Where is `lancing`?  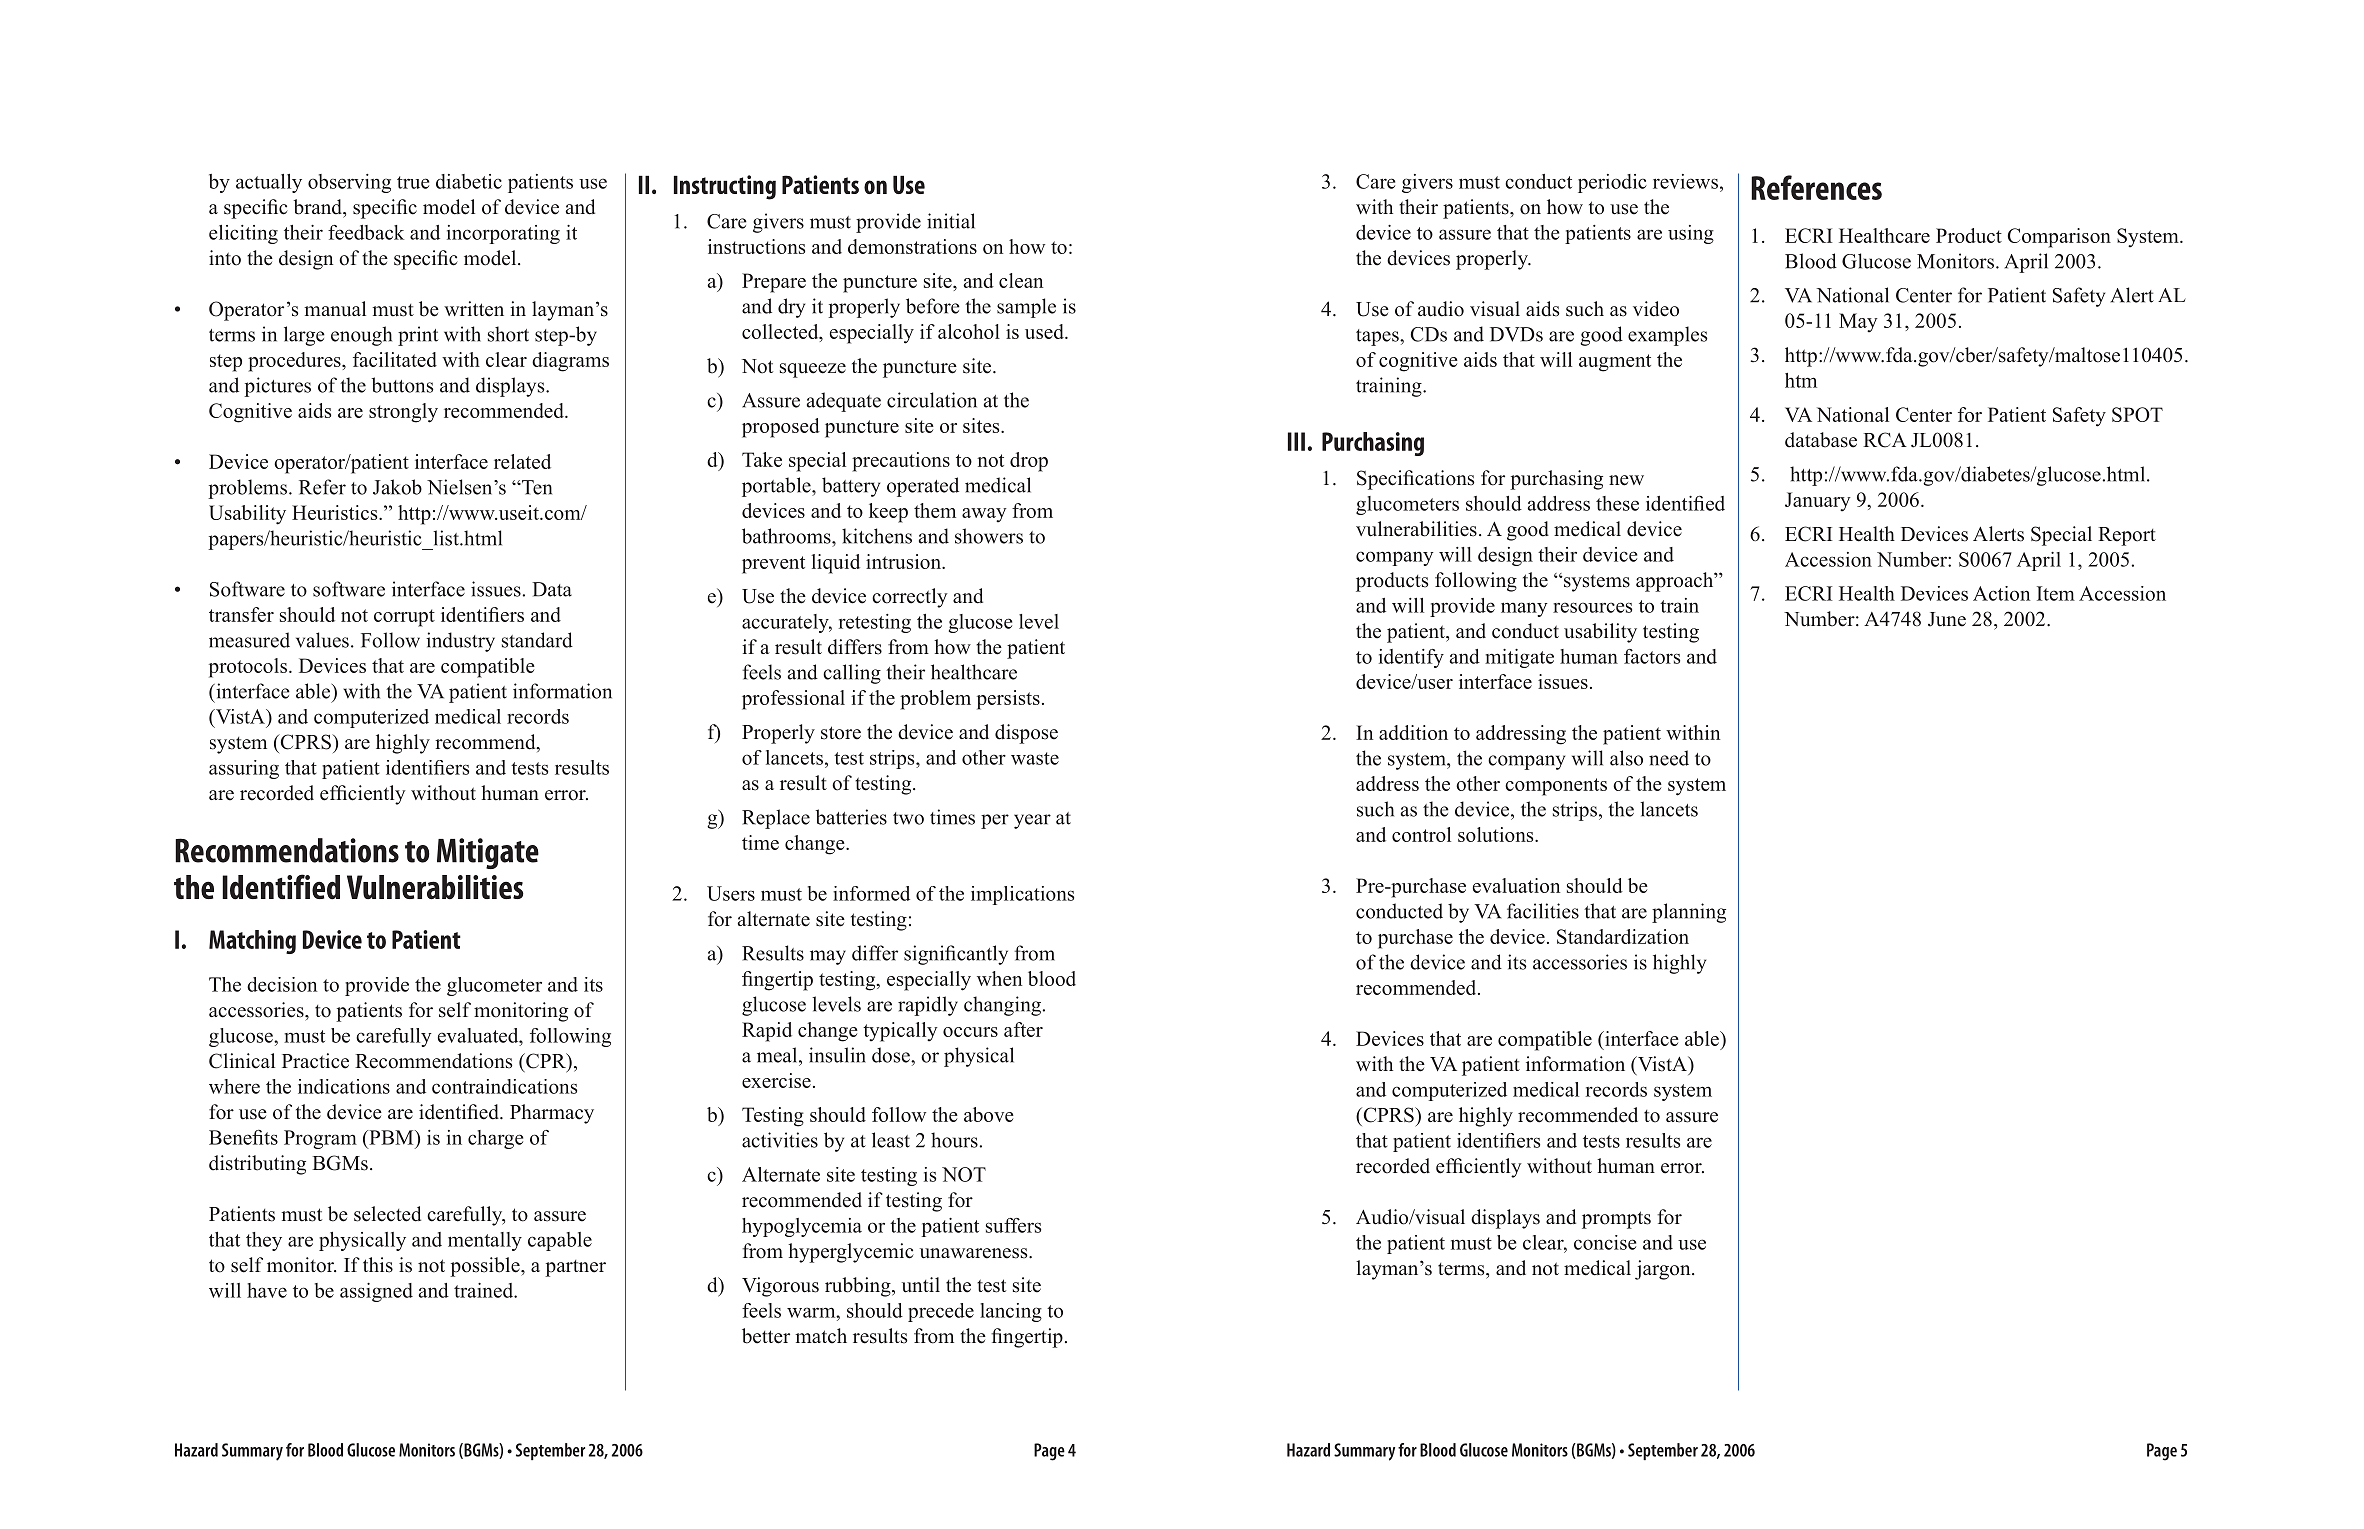
lancing is located at coordinates (1011, 1312).
